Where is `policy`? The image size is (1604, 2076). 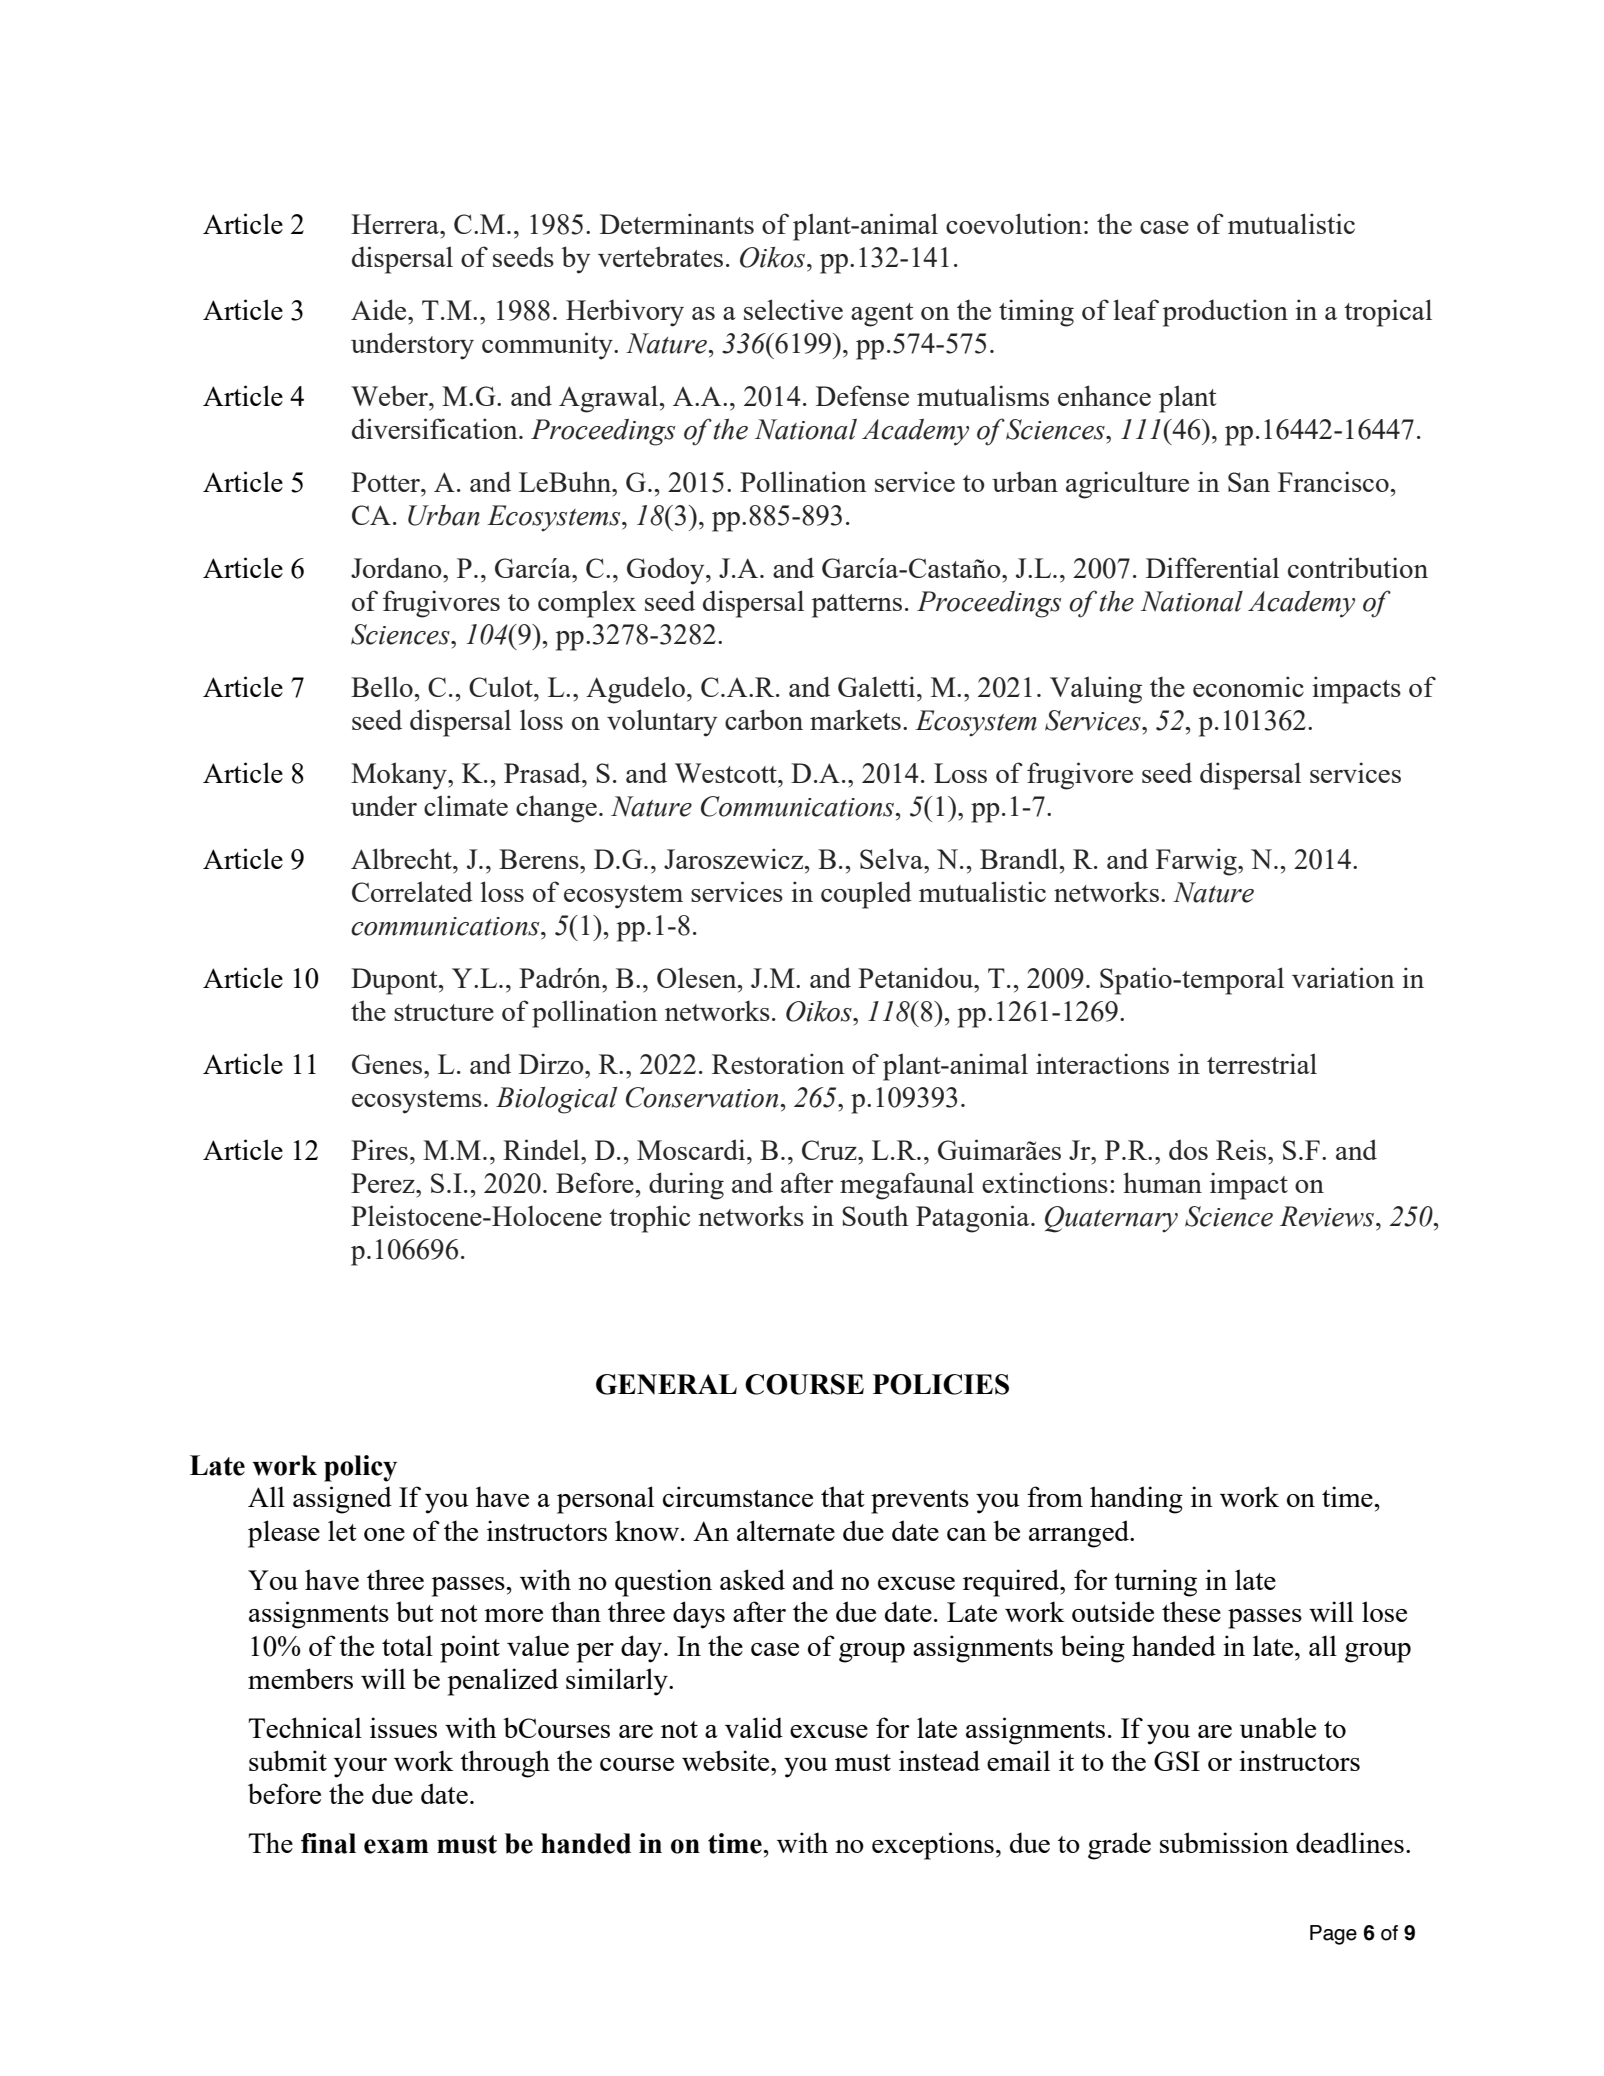
policy is located at coordinates (360, 1468).
